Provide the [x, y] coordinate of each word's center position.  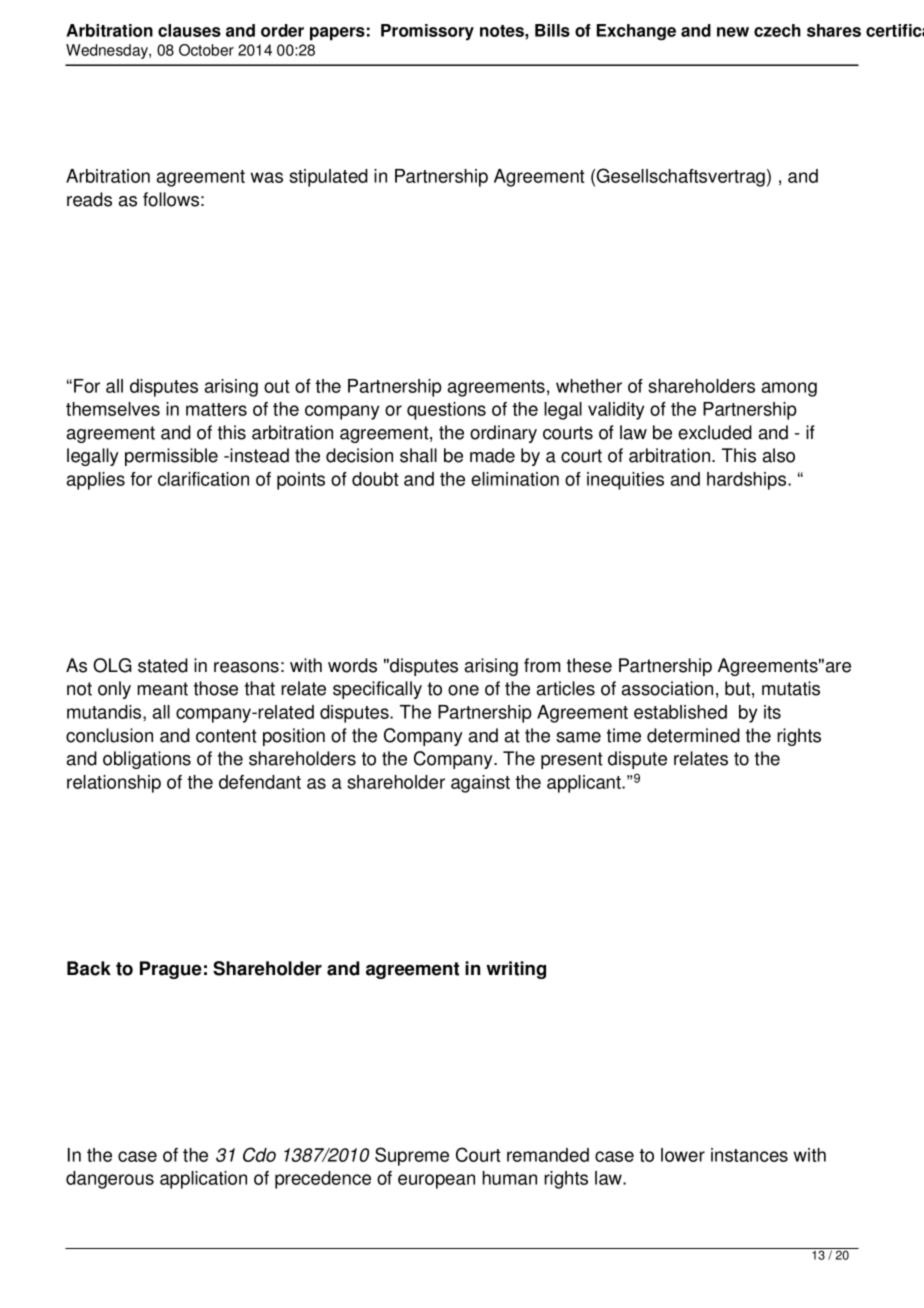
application [203, 1180]
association [667, 688]
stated [163, 665]
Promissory [427, 32]
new [733, 32]
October [206, 50]
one [463, 690]
